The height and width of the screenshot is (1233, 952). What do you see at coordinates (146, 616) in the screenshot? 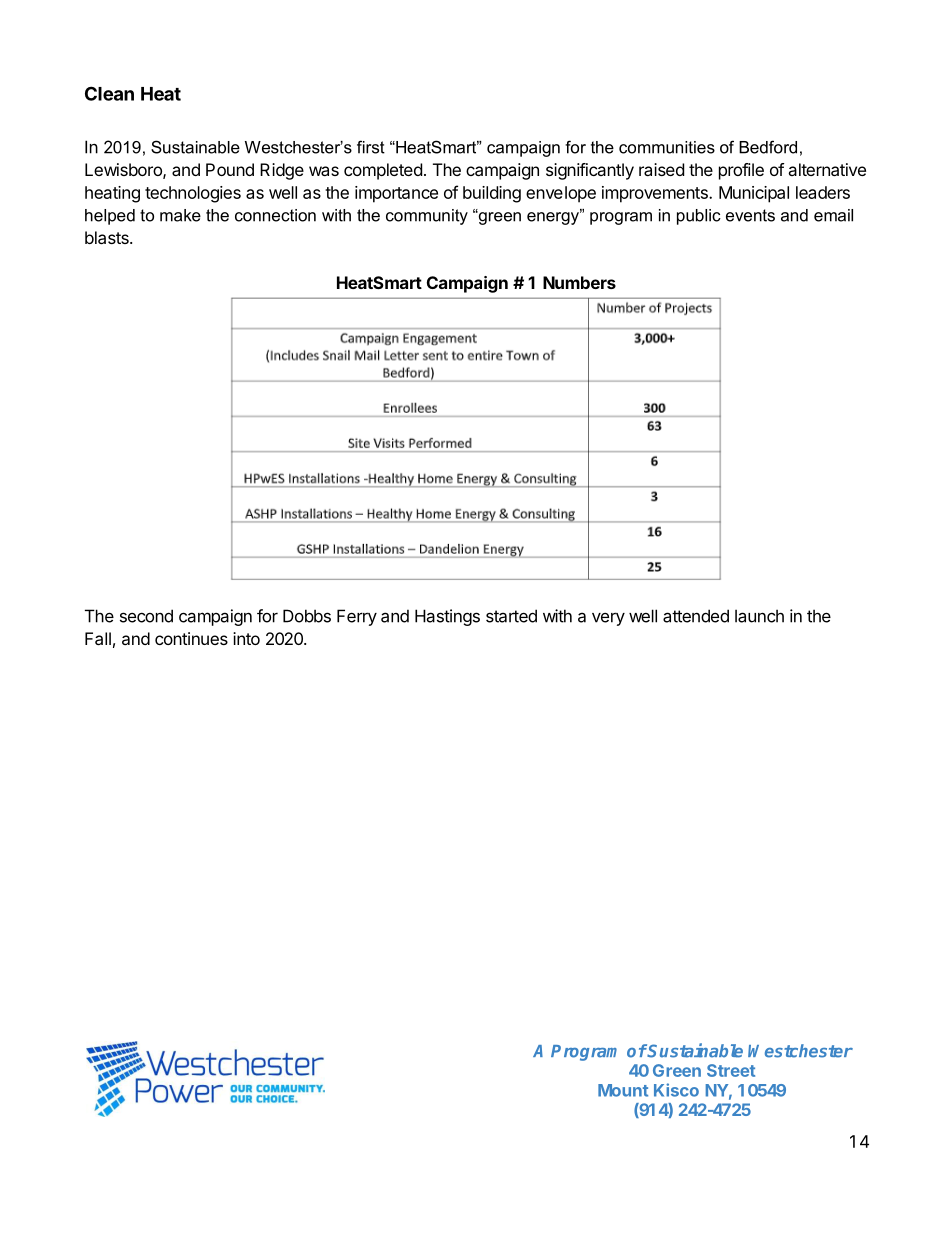
I see `second` at bounding box center [146, 616].
